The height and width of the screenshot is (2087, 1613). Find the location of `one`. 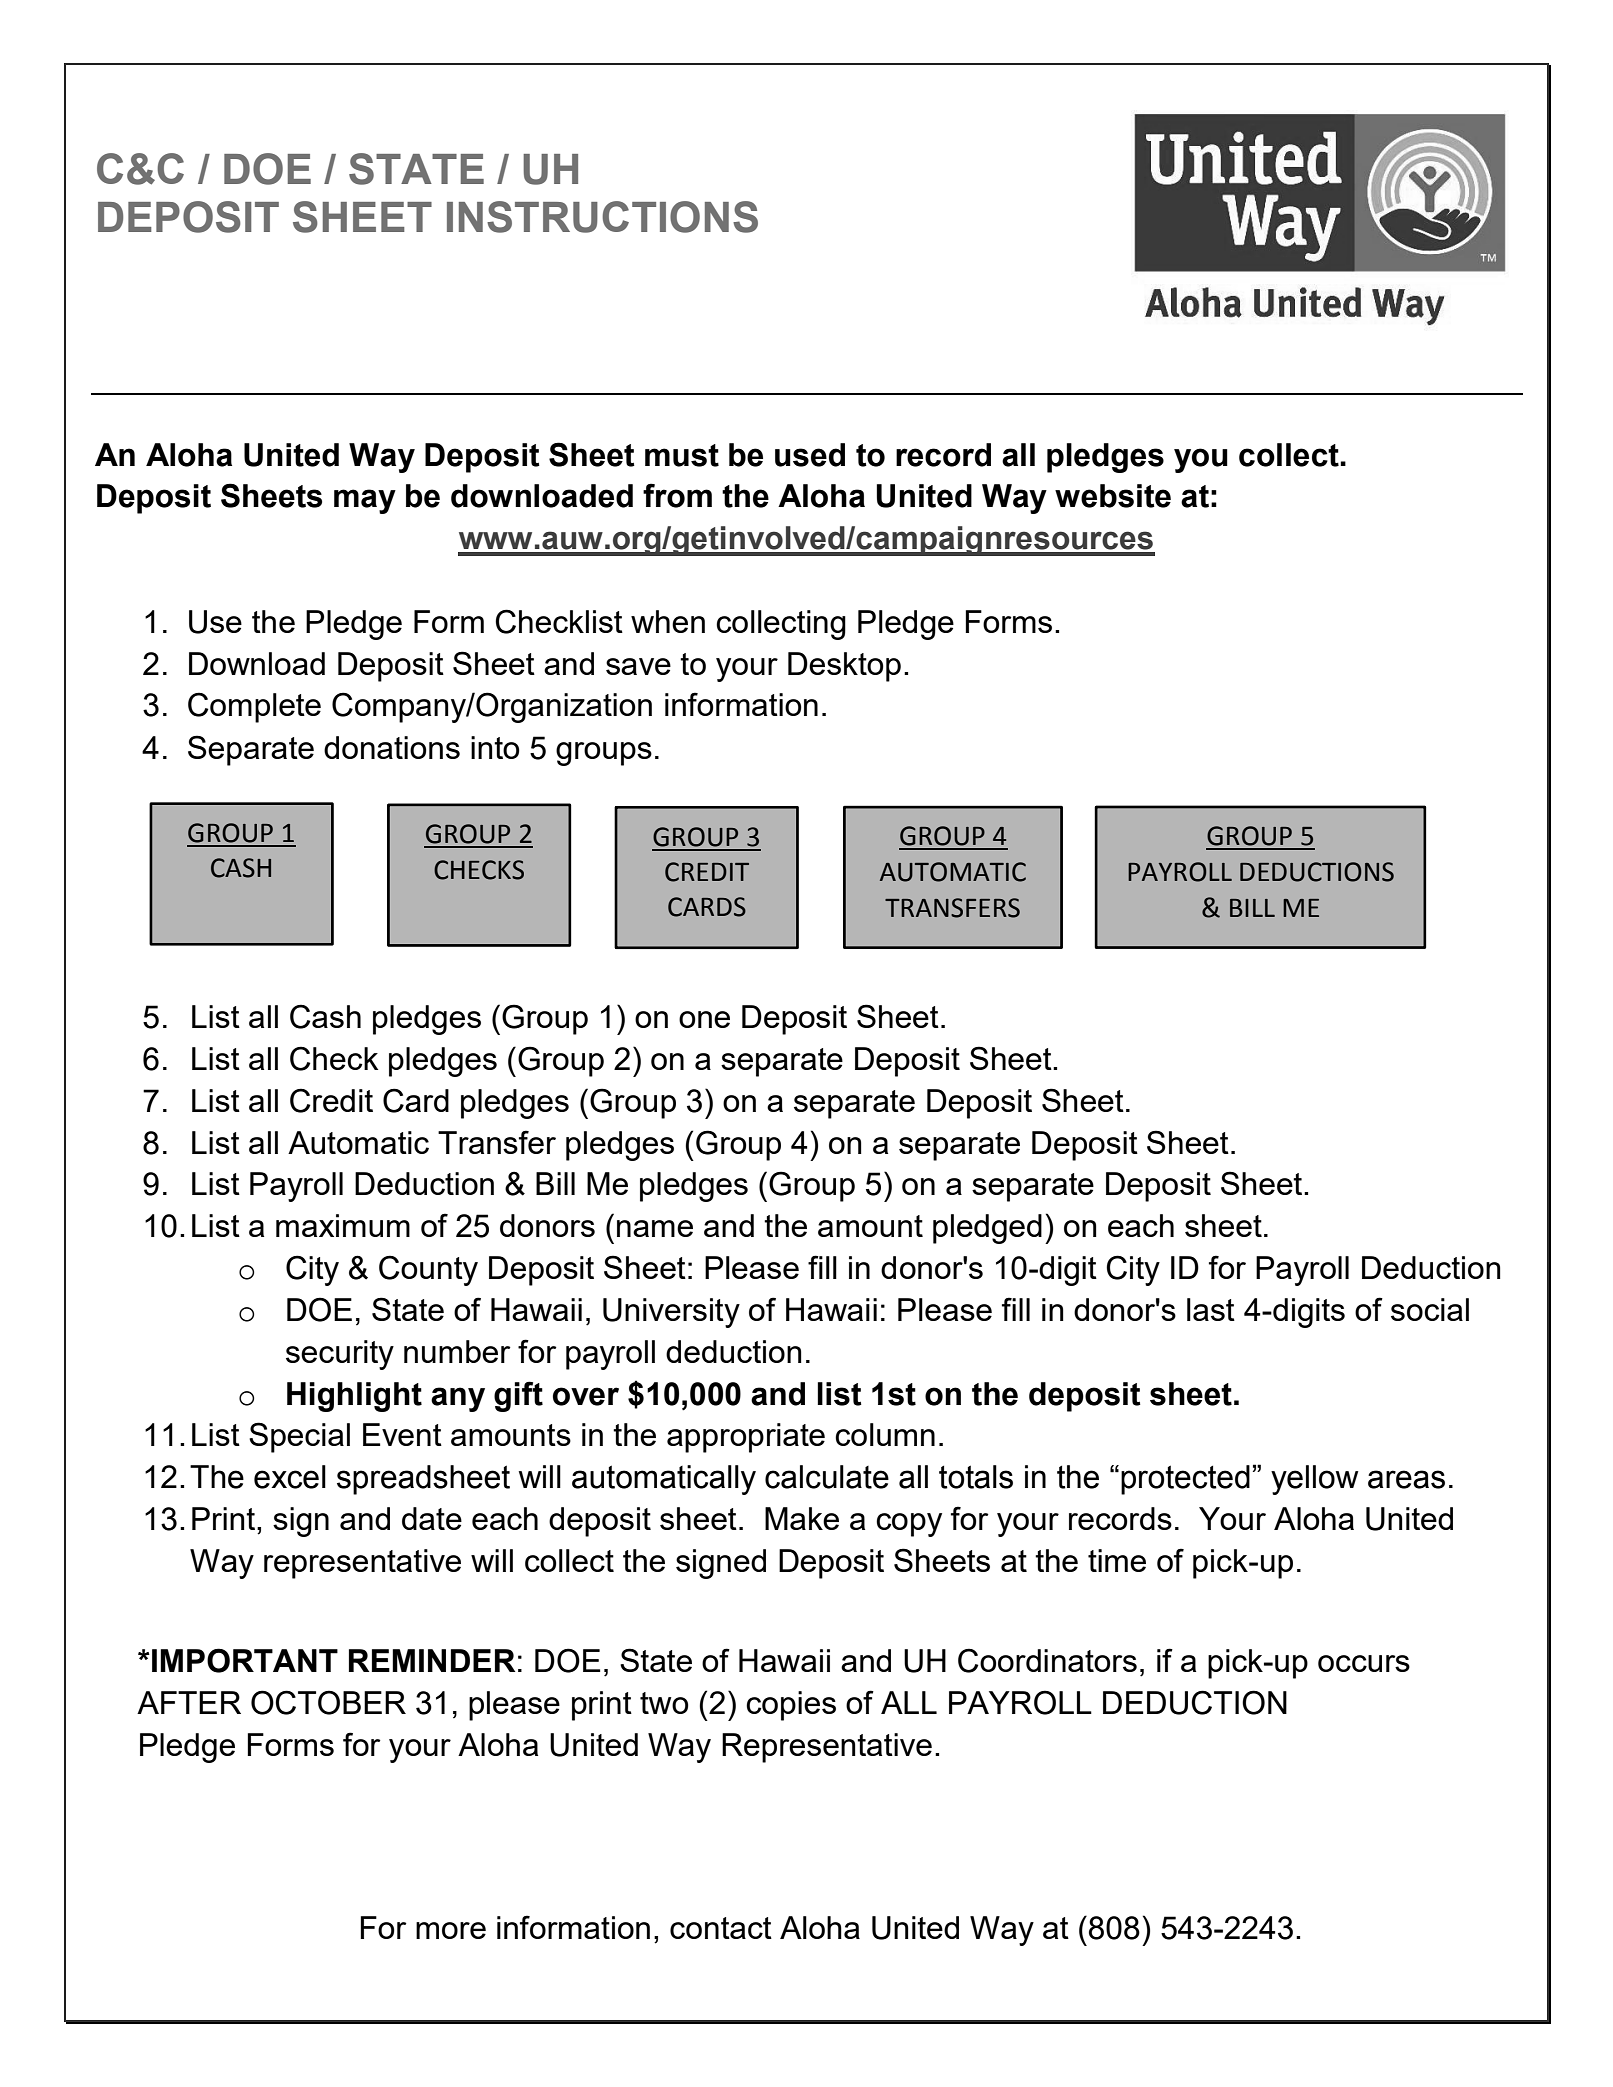

one is located at coordinates (704, 1019).
